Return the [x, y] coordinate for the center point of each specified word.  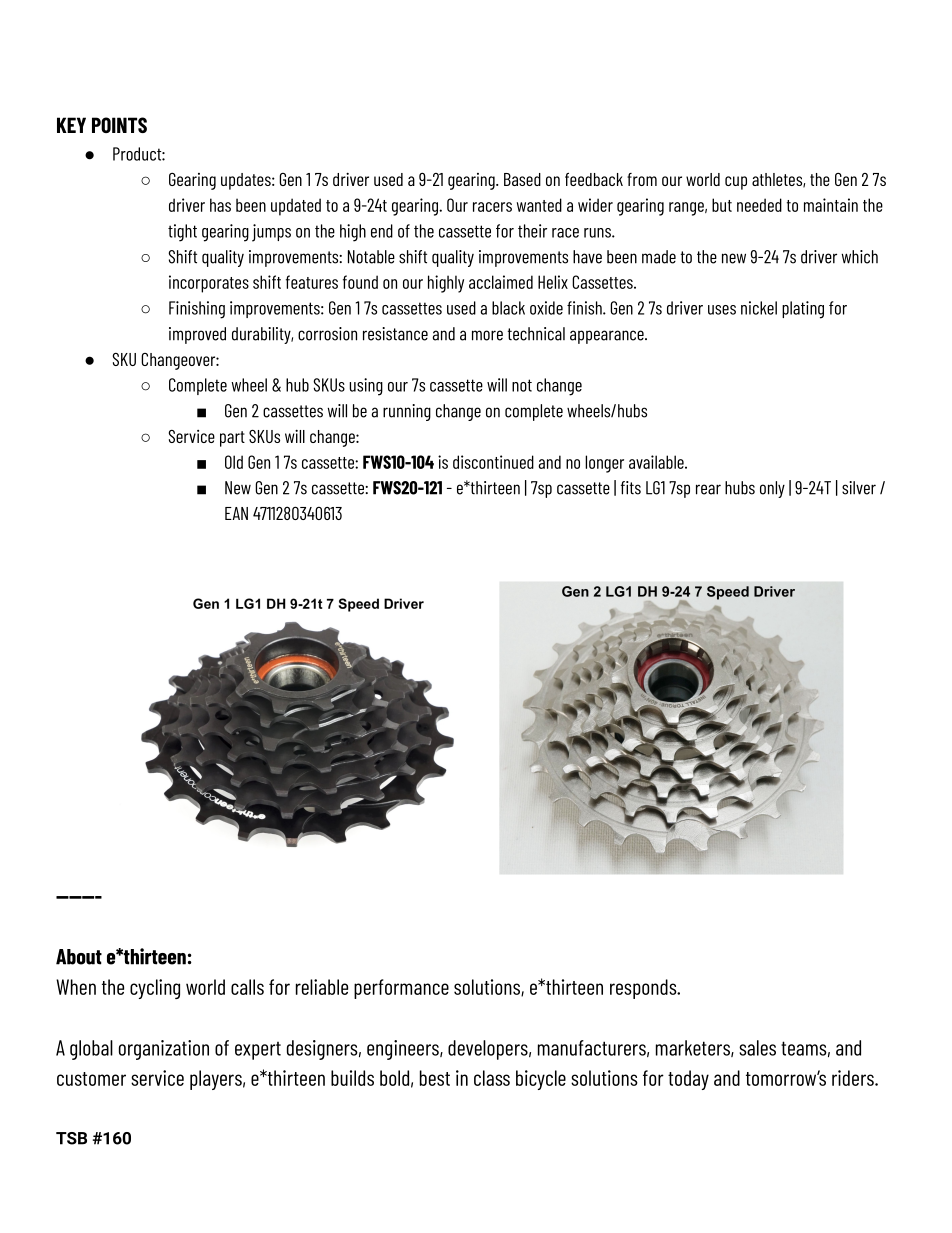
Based [522, 179]
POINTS [119, 125]
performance [401, 989]
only [772, 489]
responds [644, 989]
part [232, 439]
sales [757, 1048]
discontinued [493, 462]
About [79, 957]
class [492, 1078]
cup [736, 183]
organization [164, 1050]
